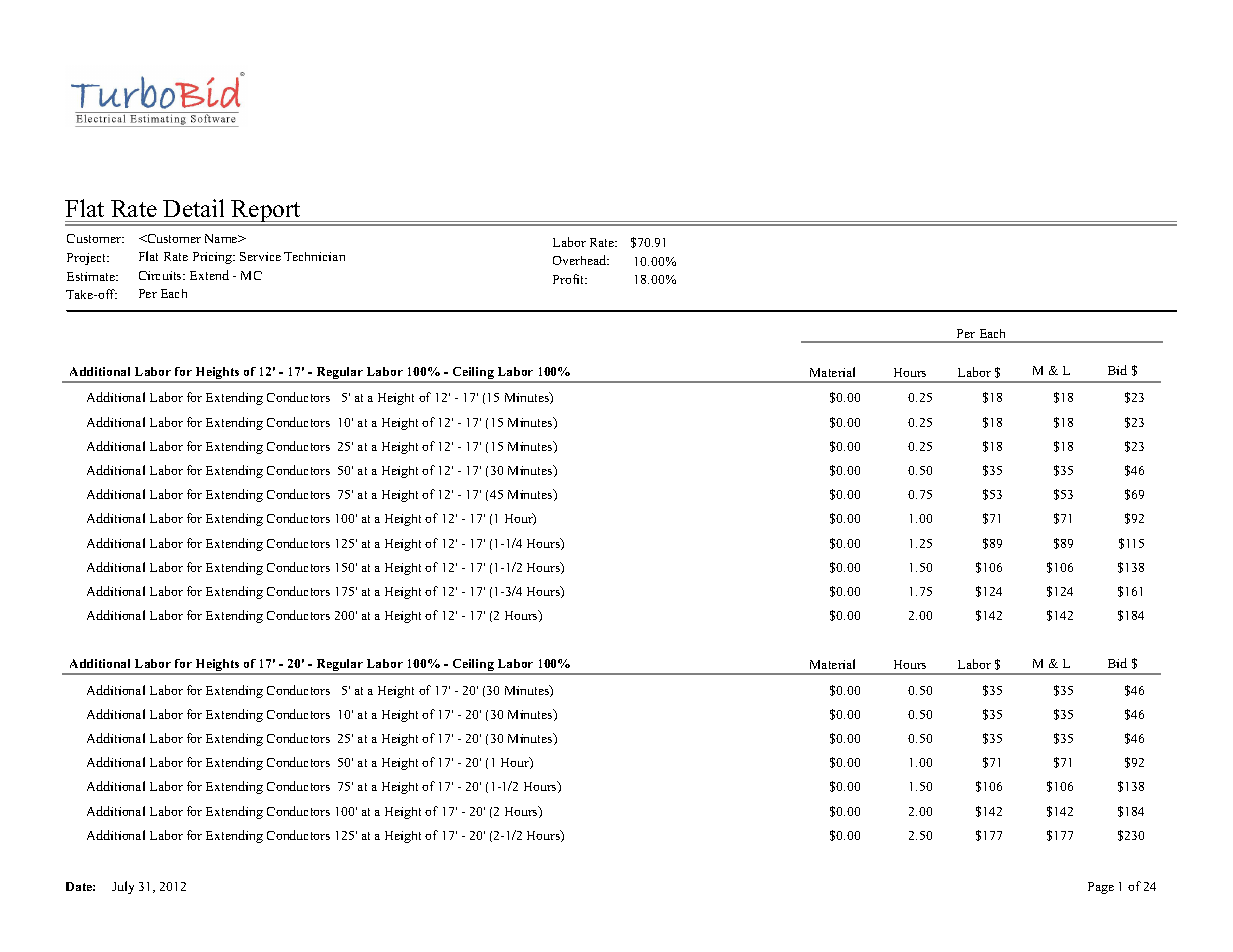 The image size is (1233, 952). I want to click on Circuits, so click(161, 275).
